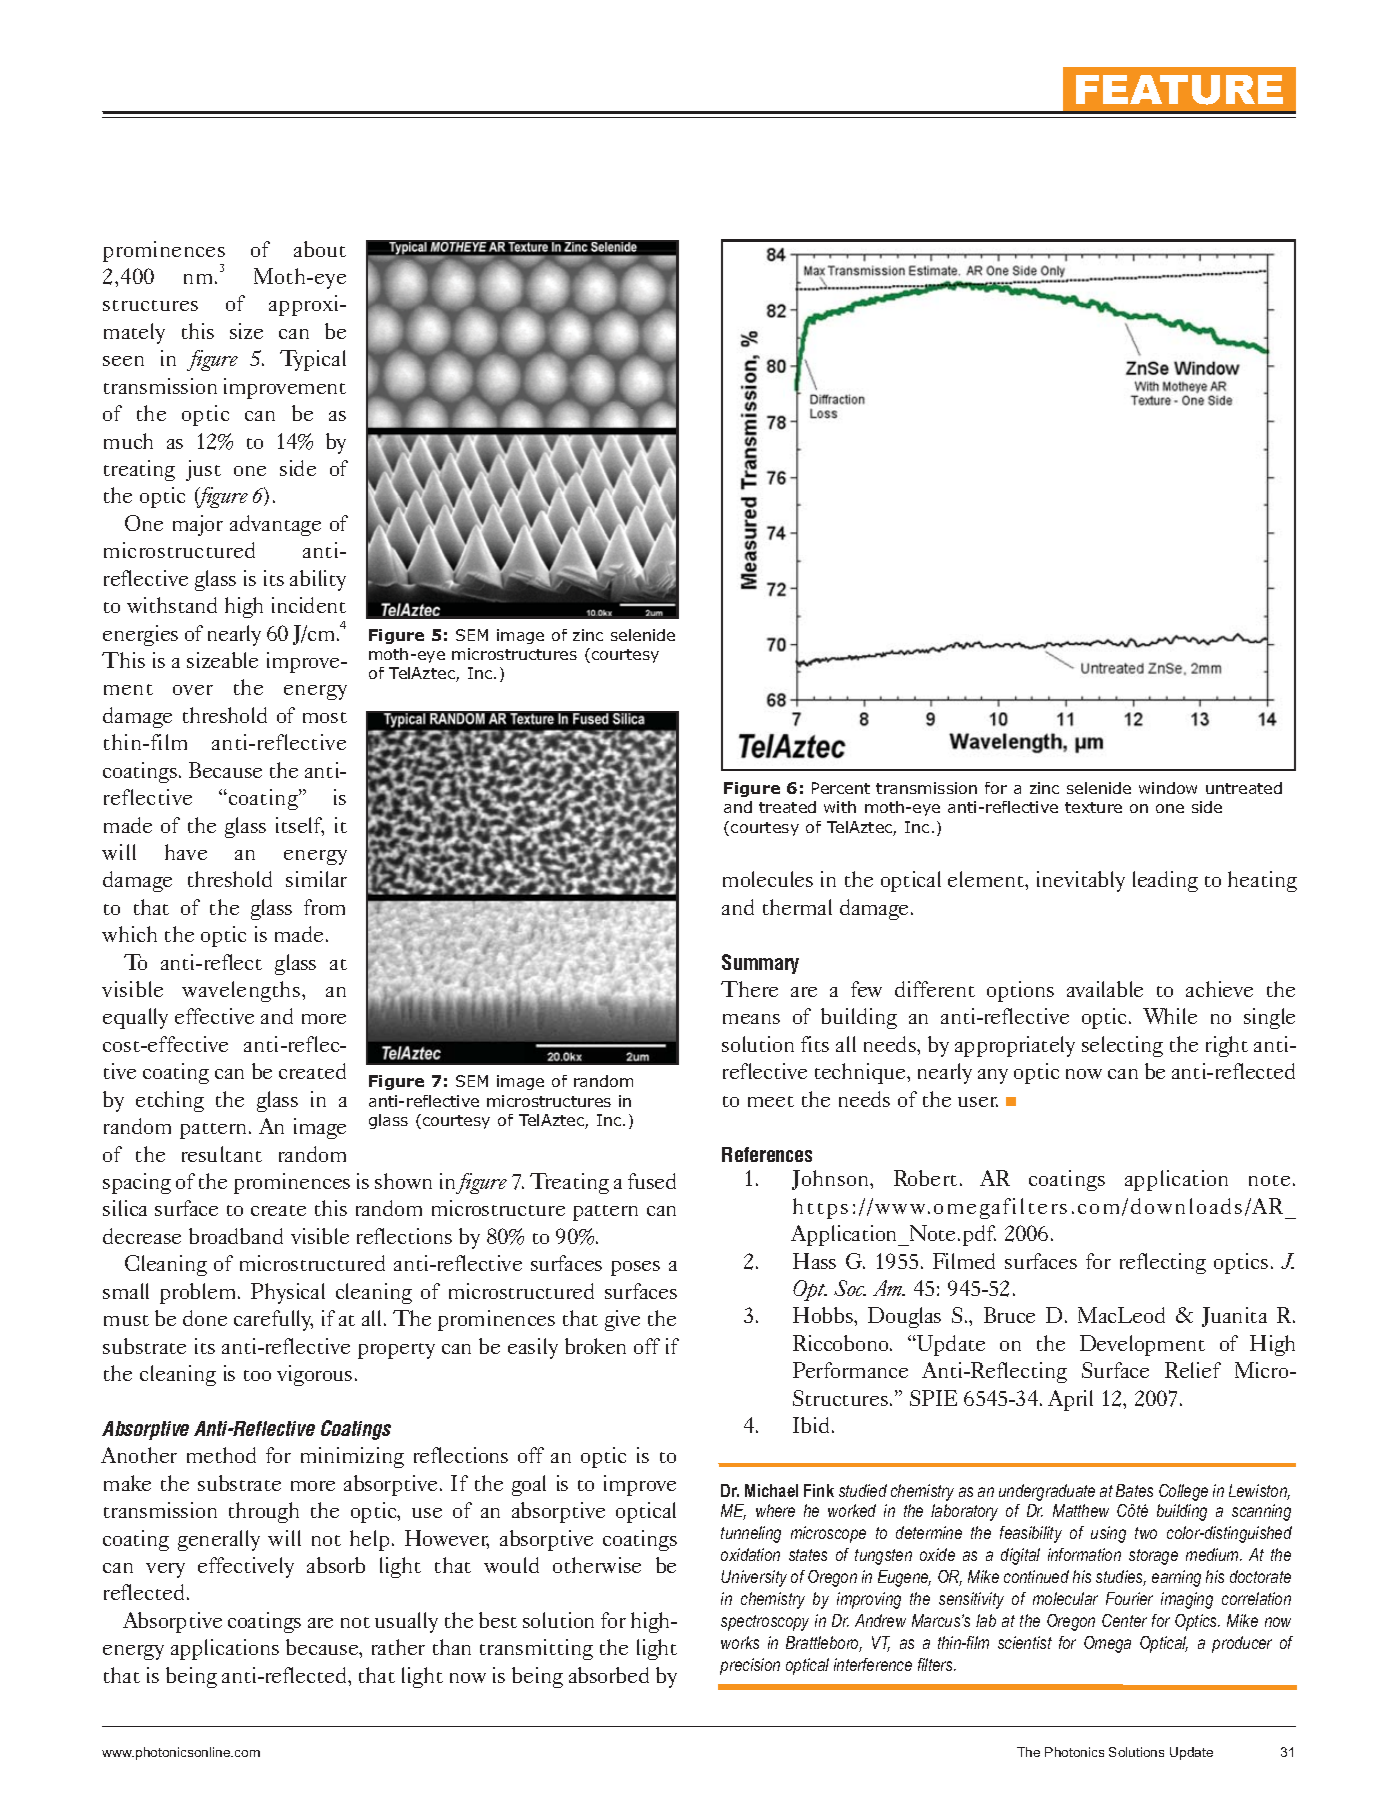 This screenshot has height=1810, width=1399. I want to click on window, so click(1168, 788).
